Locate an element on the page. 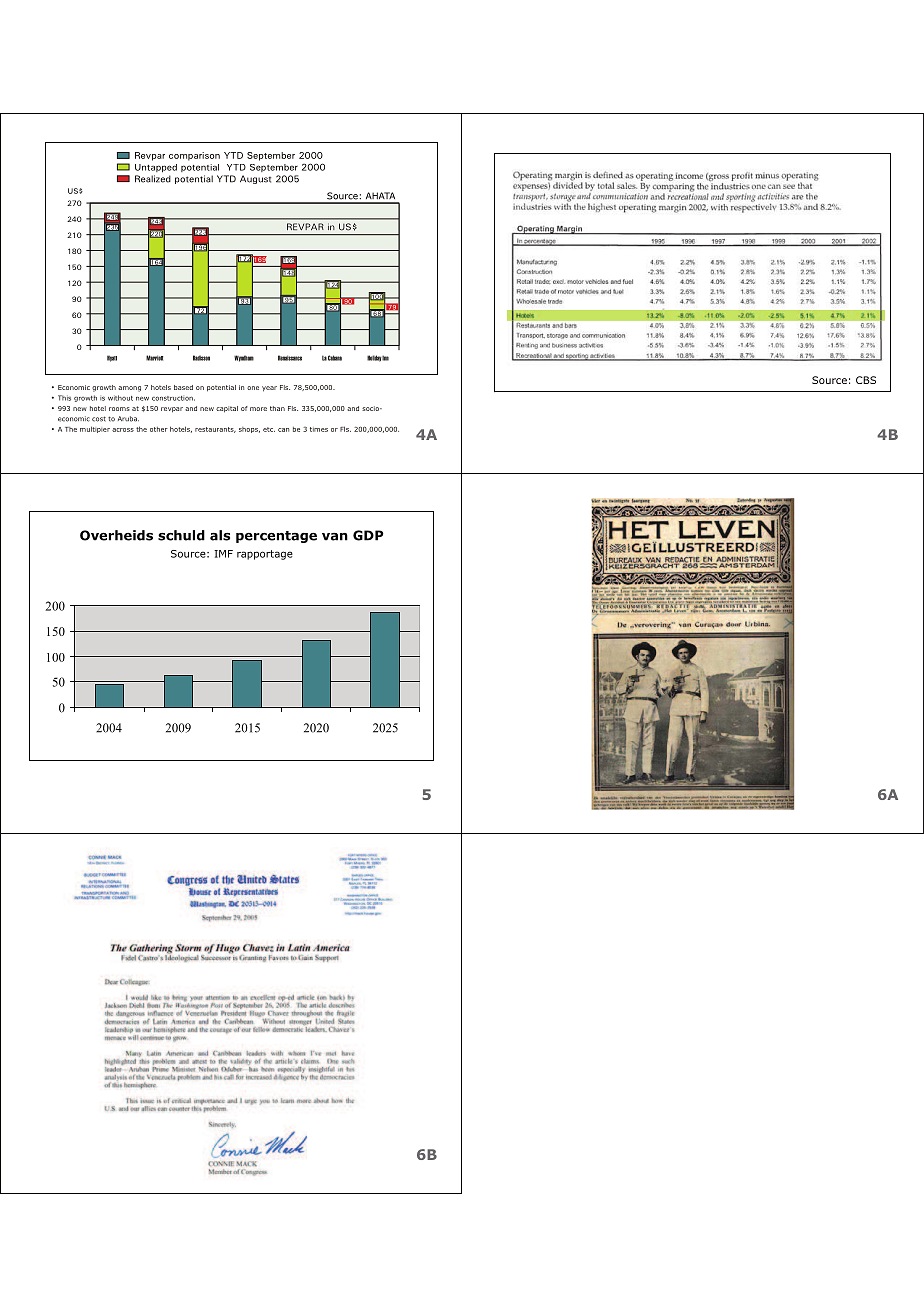 The image size is (924, 1308). Untapped is located at coordinates (156, 168).
